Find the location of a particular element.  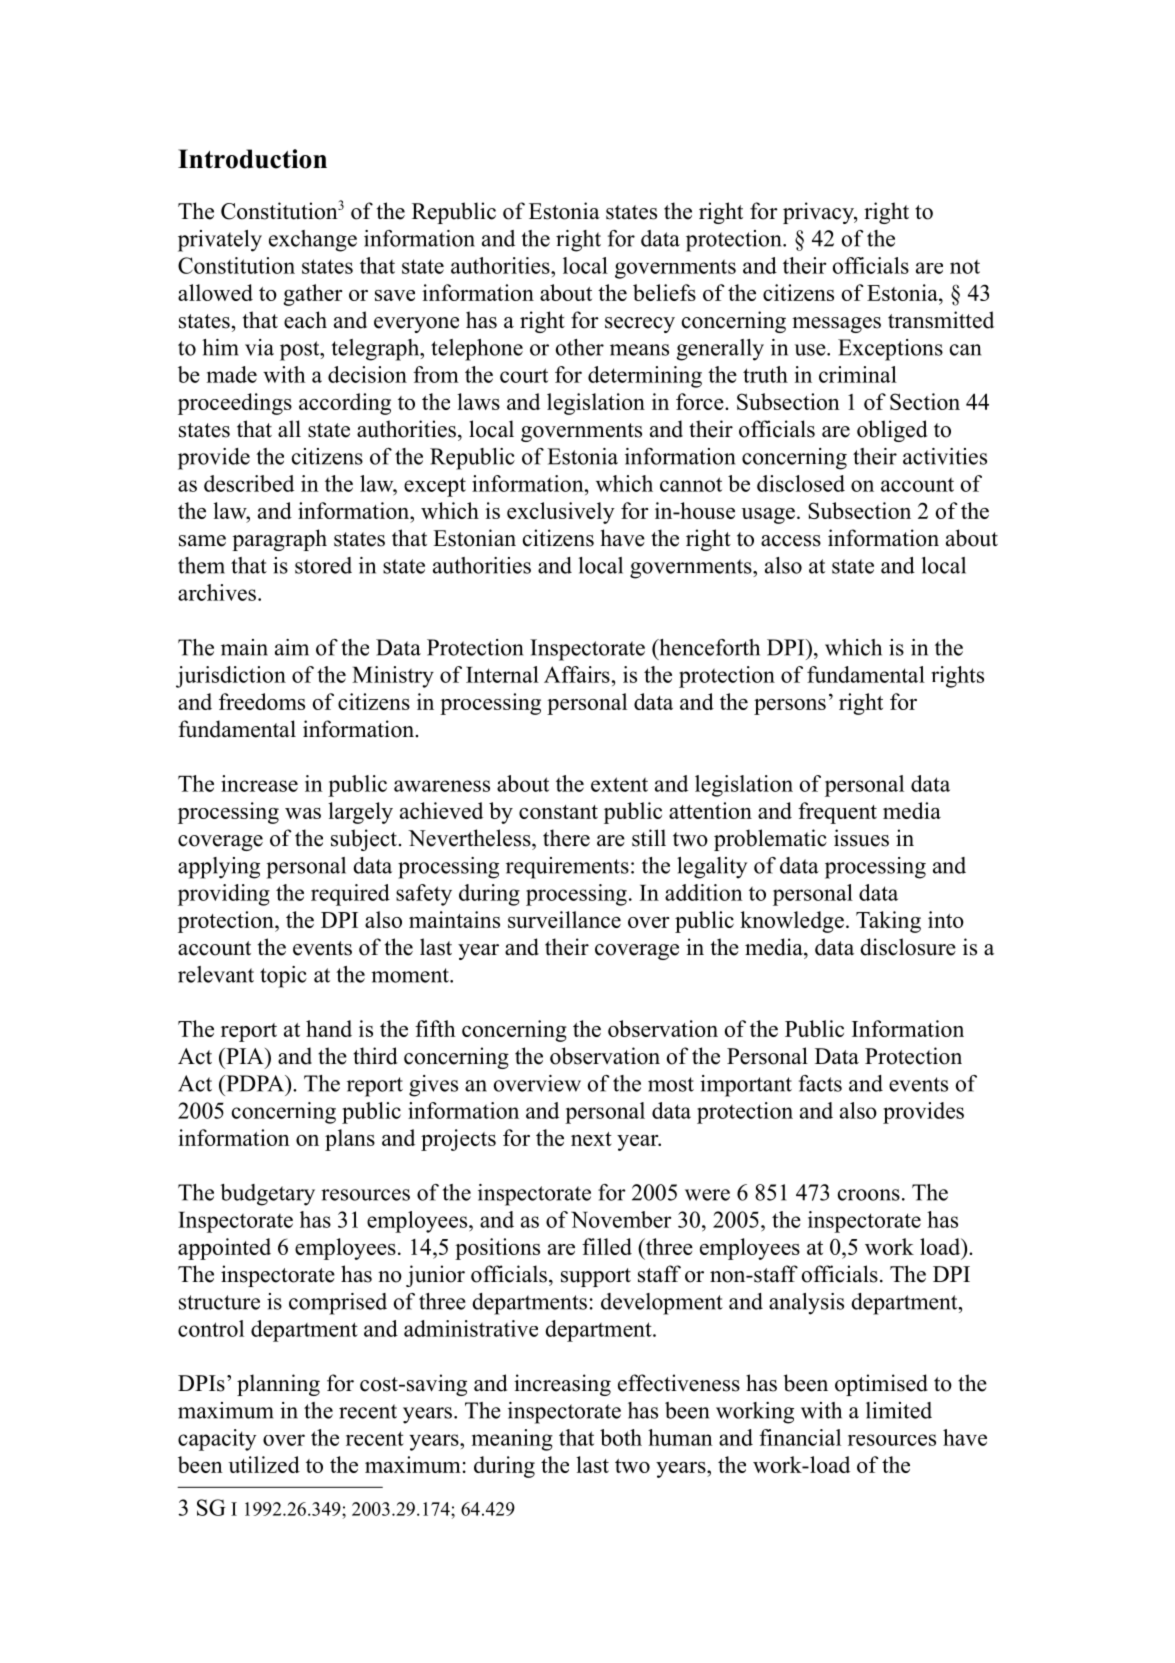

increasing is located at coordinates (562, 1385).
